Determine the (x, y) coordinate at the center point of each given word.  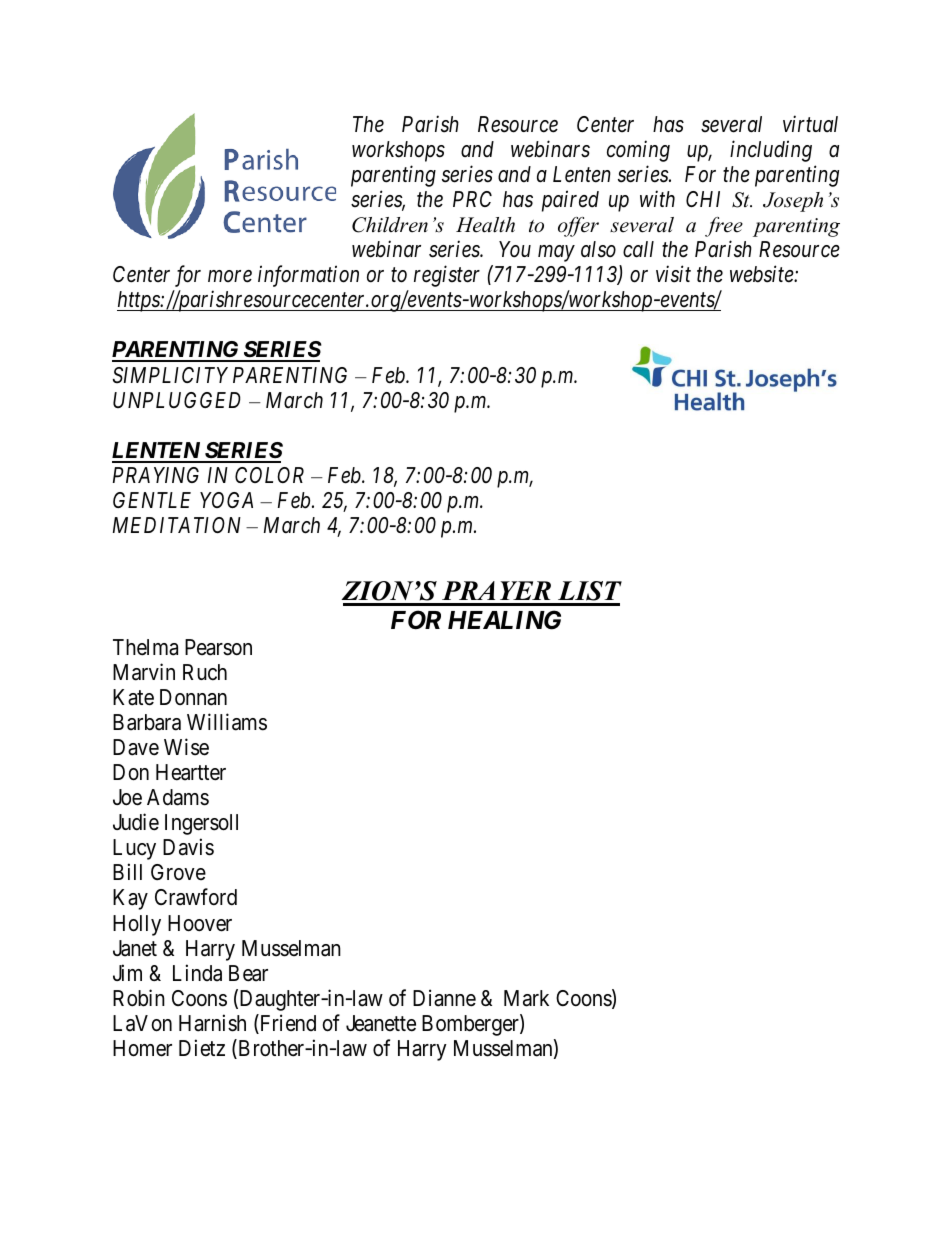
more (230, 277)
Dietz (202, 1048)
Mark (526, 998)
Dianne (444, 998)
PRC (472, 199)
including (771, 151)
